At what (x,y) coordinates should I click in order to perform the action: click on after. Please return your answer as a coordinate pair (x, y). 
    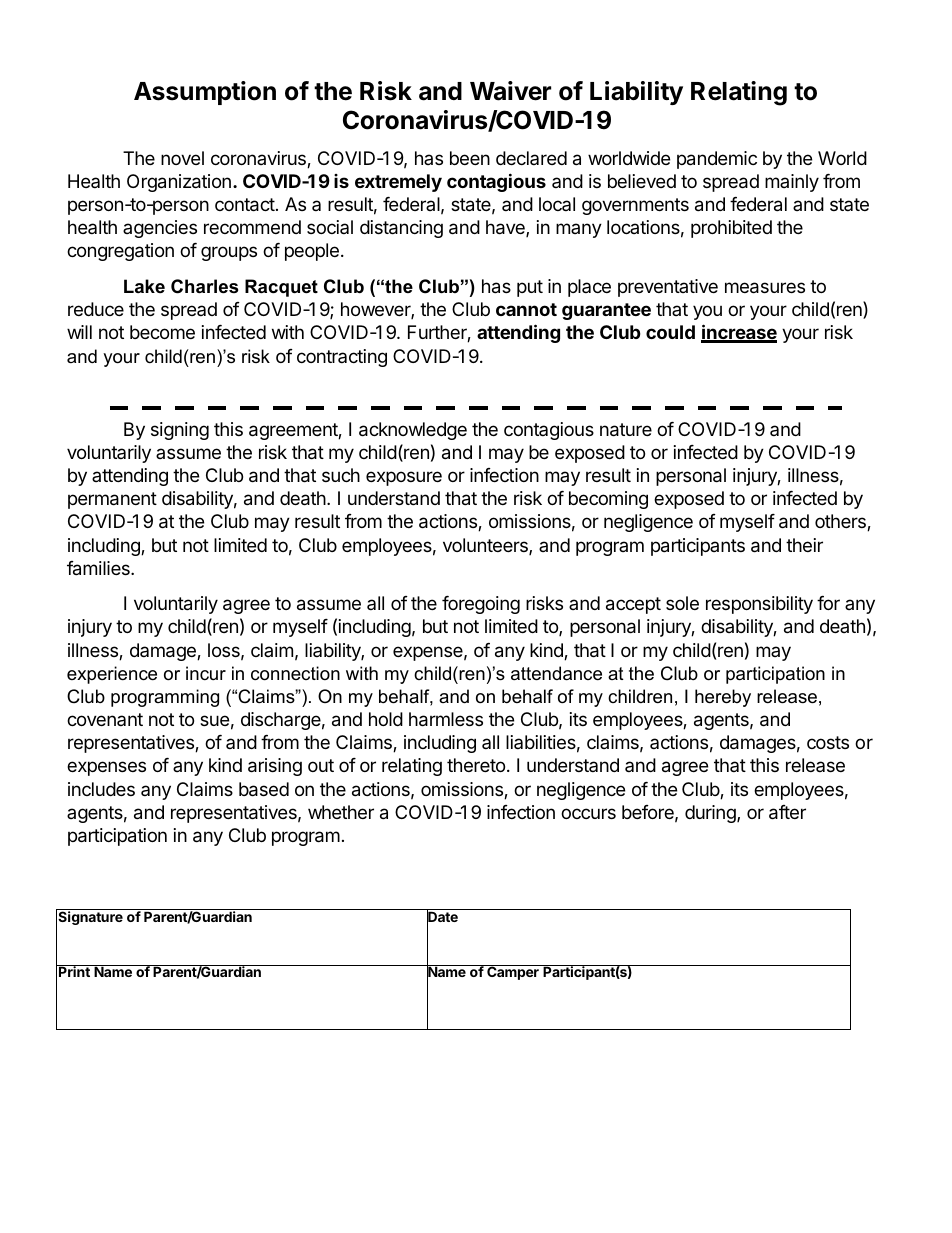
    Looking at the image, I should click on (787, 812).
